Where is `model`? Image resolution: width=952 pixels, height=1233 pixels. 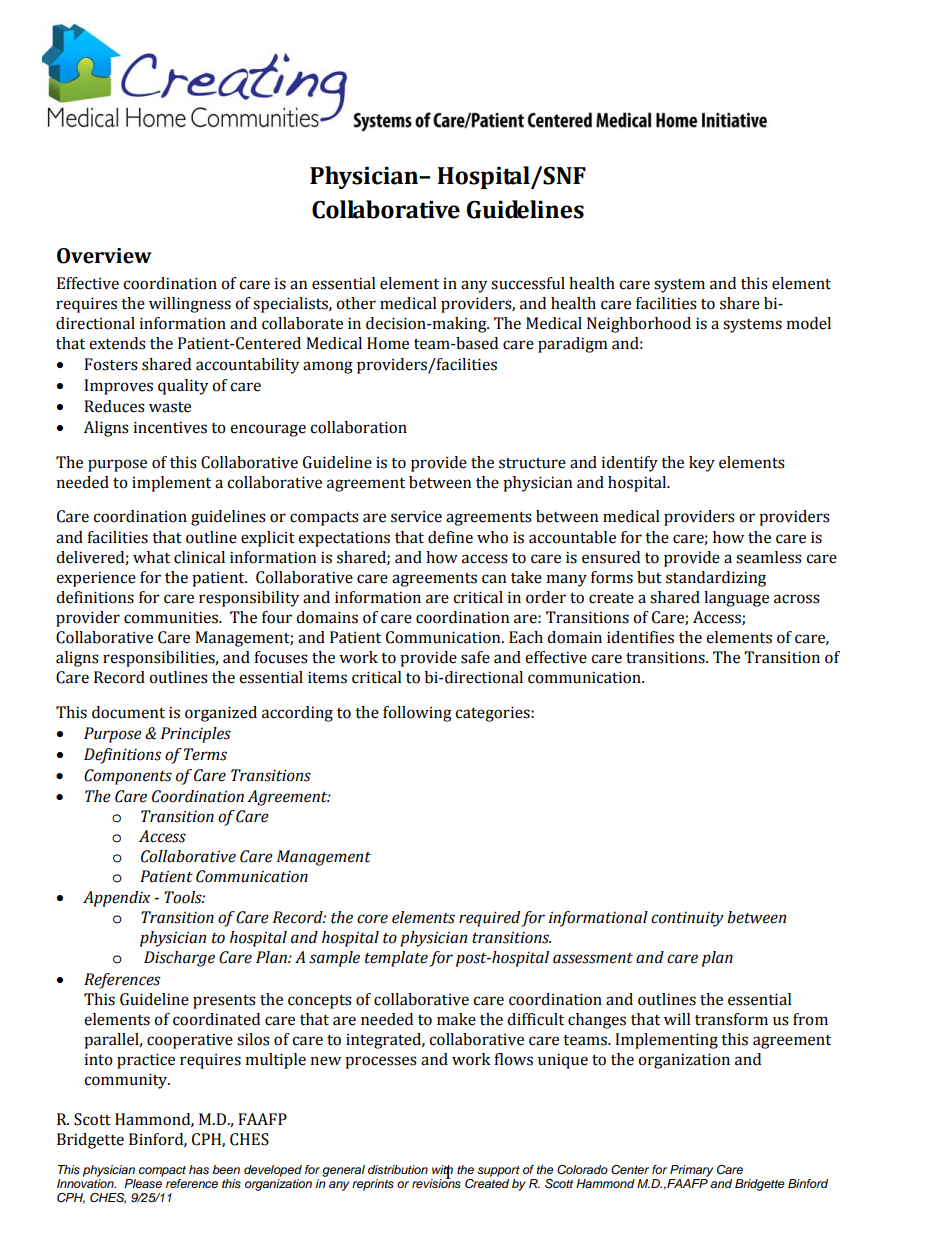 model is located at coordinates (809, 323).
